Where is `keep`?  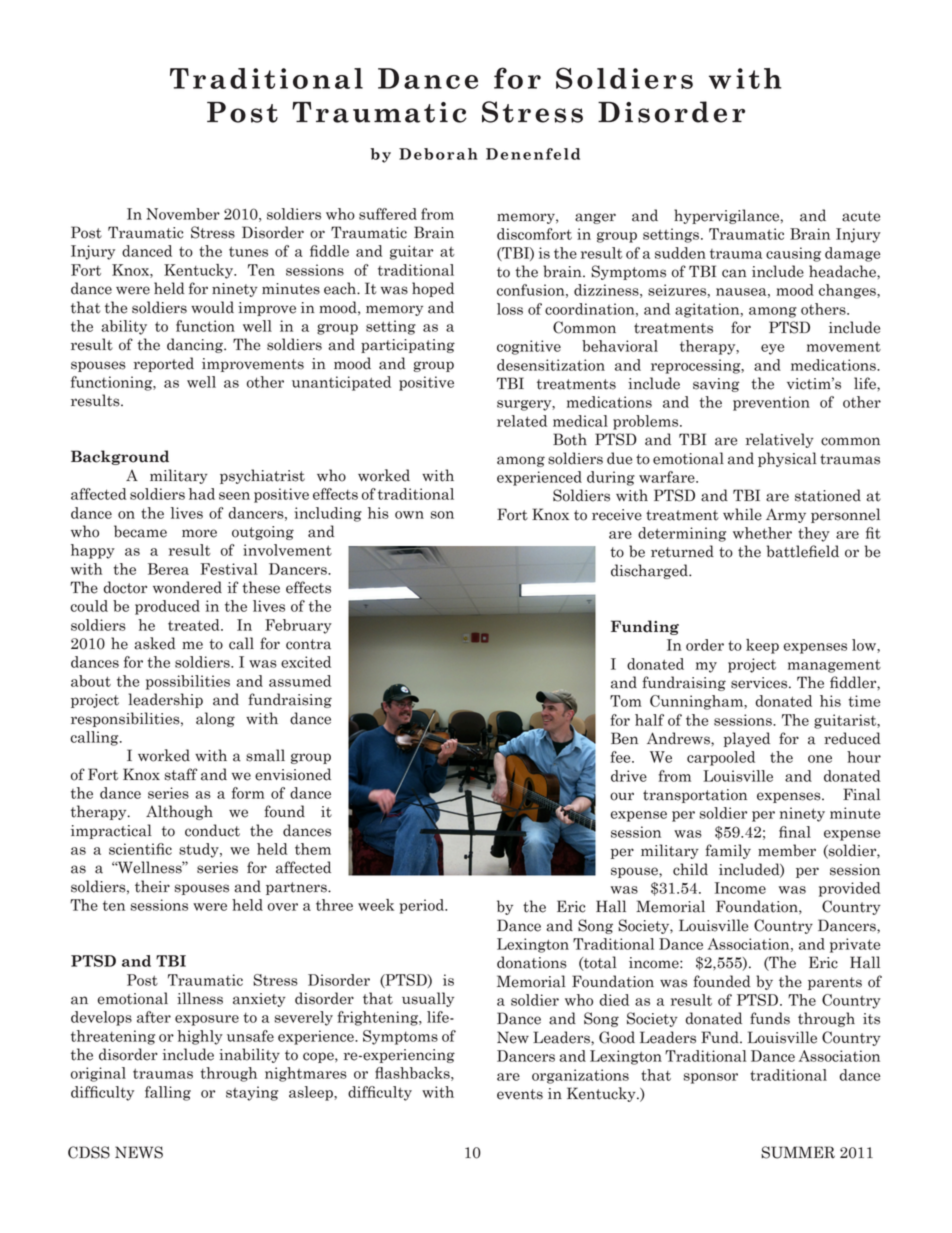 keep is located at coordinates (762, 646).
